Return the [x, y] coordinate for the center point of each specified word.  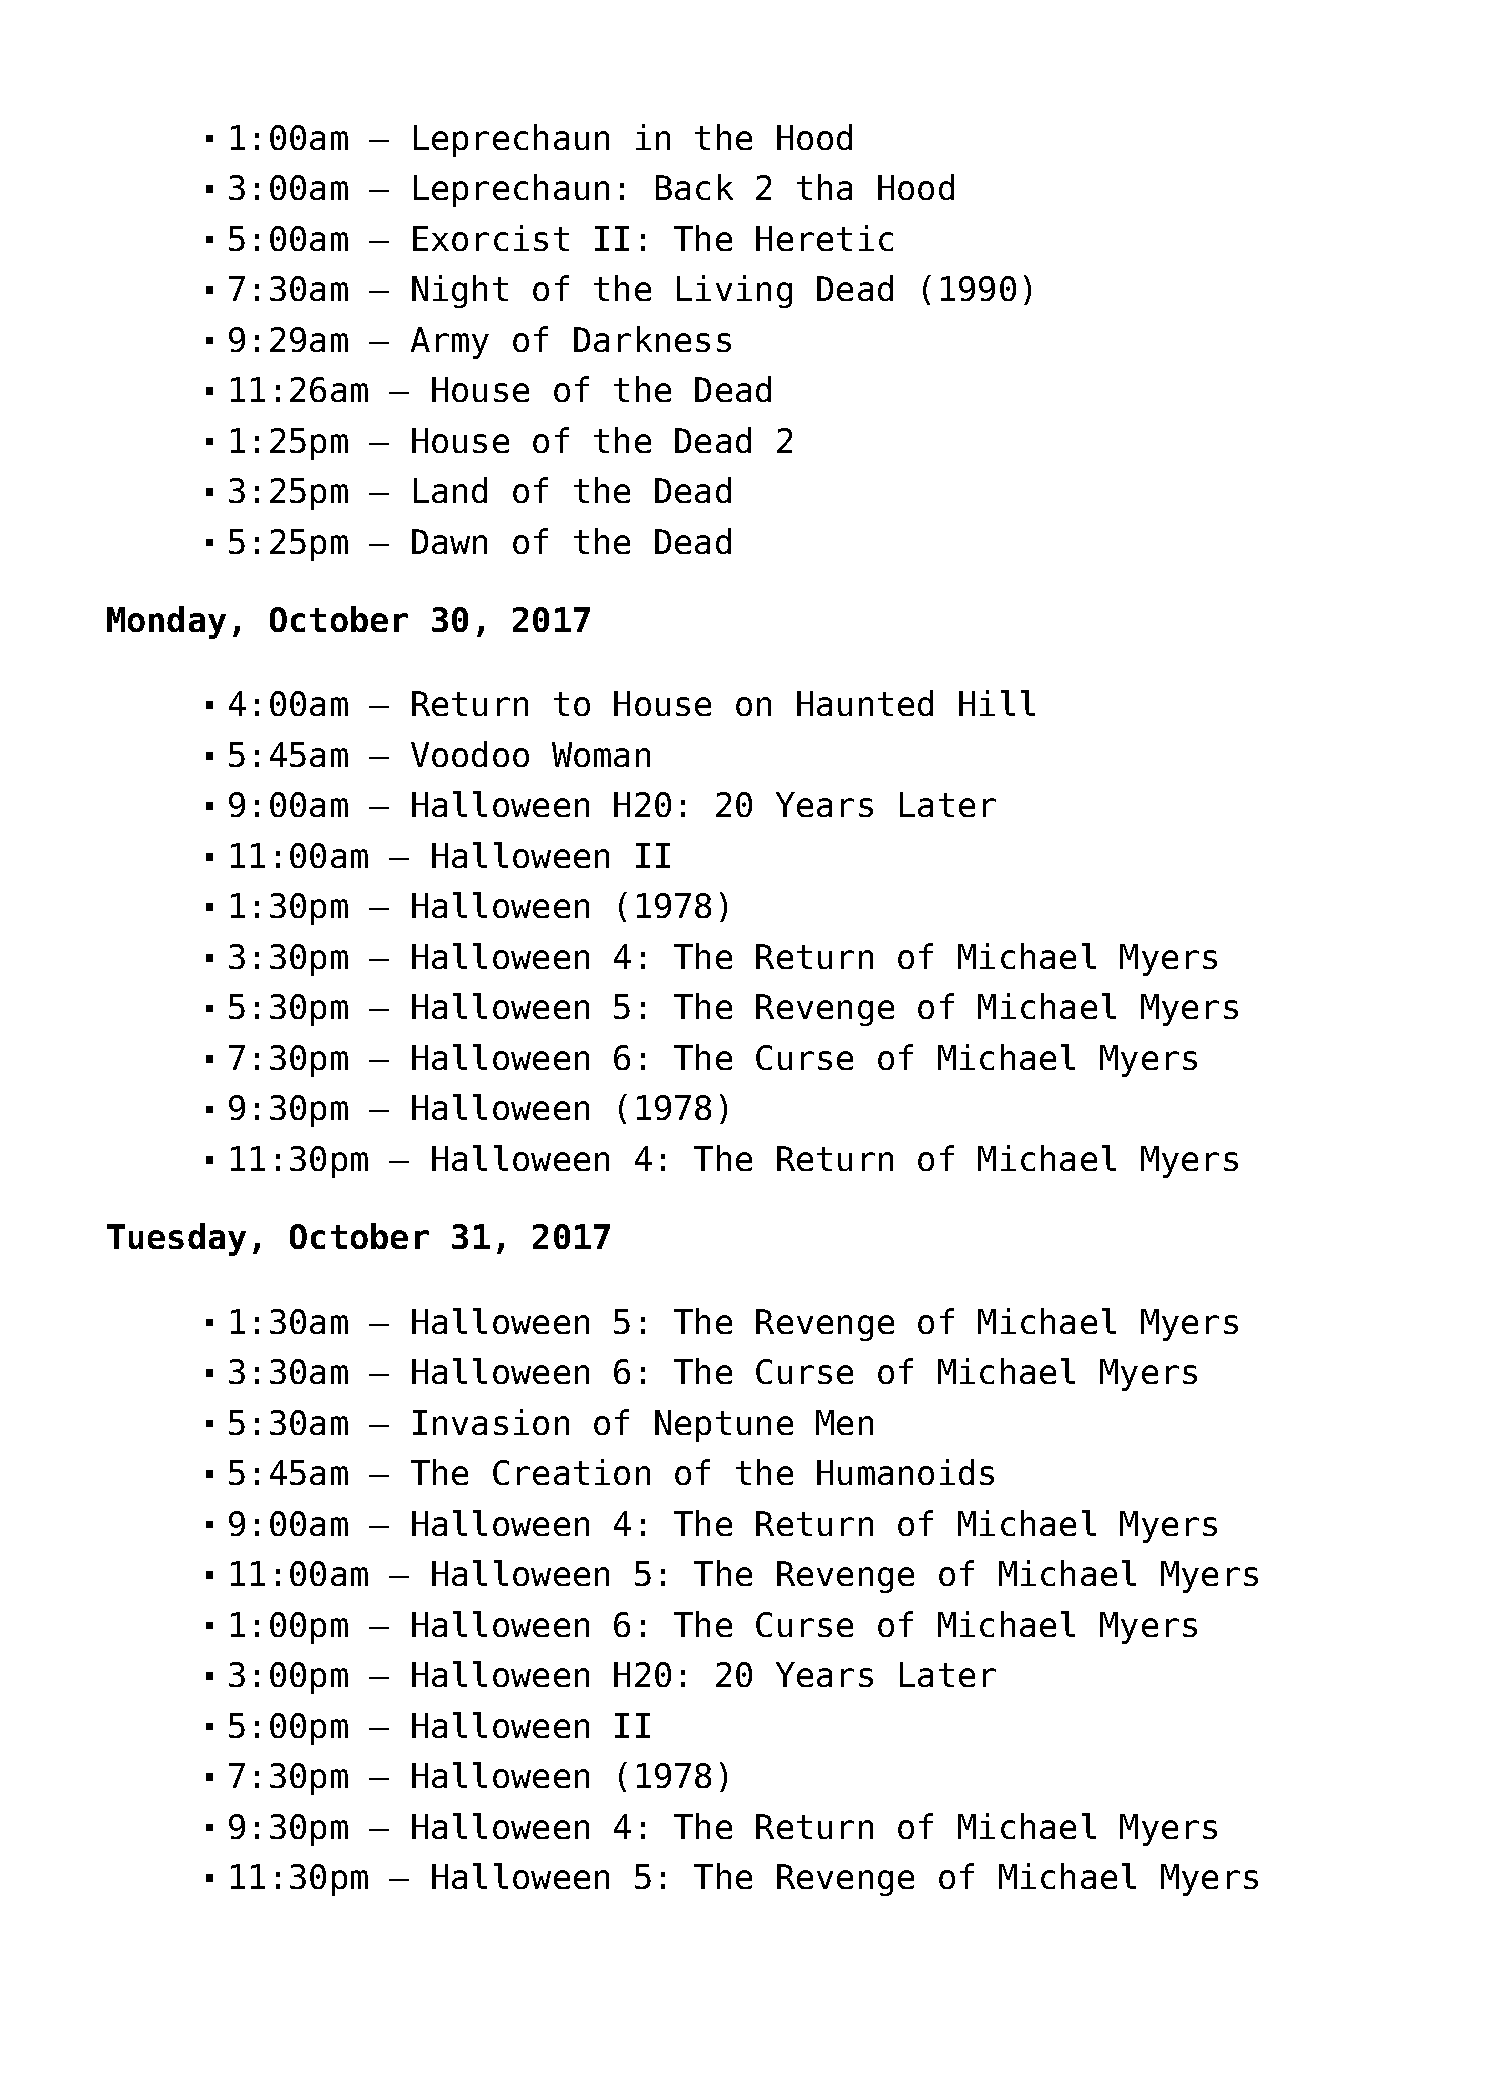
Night [460, 291]
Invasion [491, 1422]
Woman [601, 754]
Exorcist [491, 238]
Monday [166, 622]
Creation [571, 1472]
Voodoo [470, 754]
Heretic [824, 238]
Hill [997, 703]
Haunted [865, 703]
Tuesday [176, 1239]
